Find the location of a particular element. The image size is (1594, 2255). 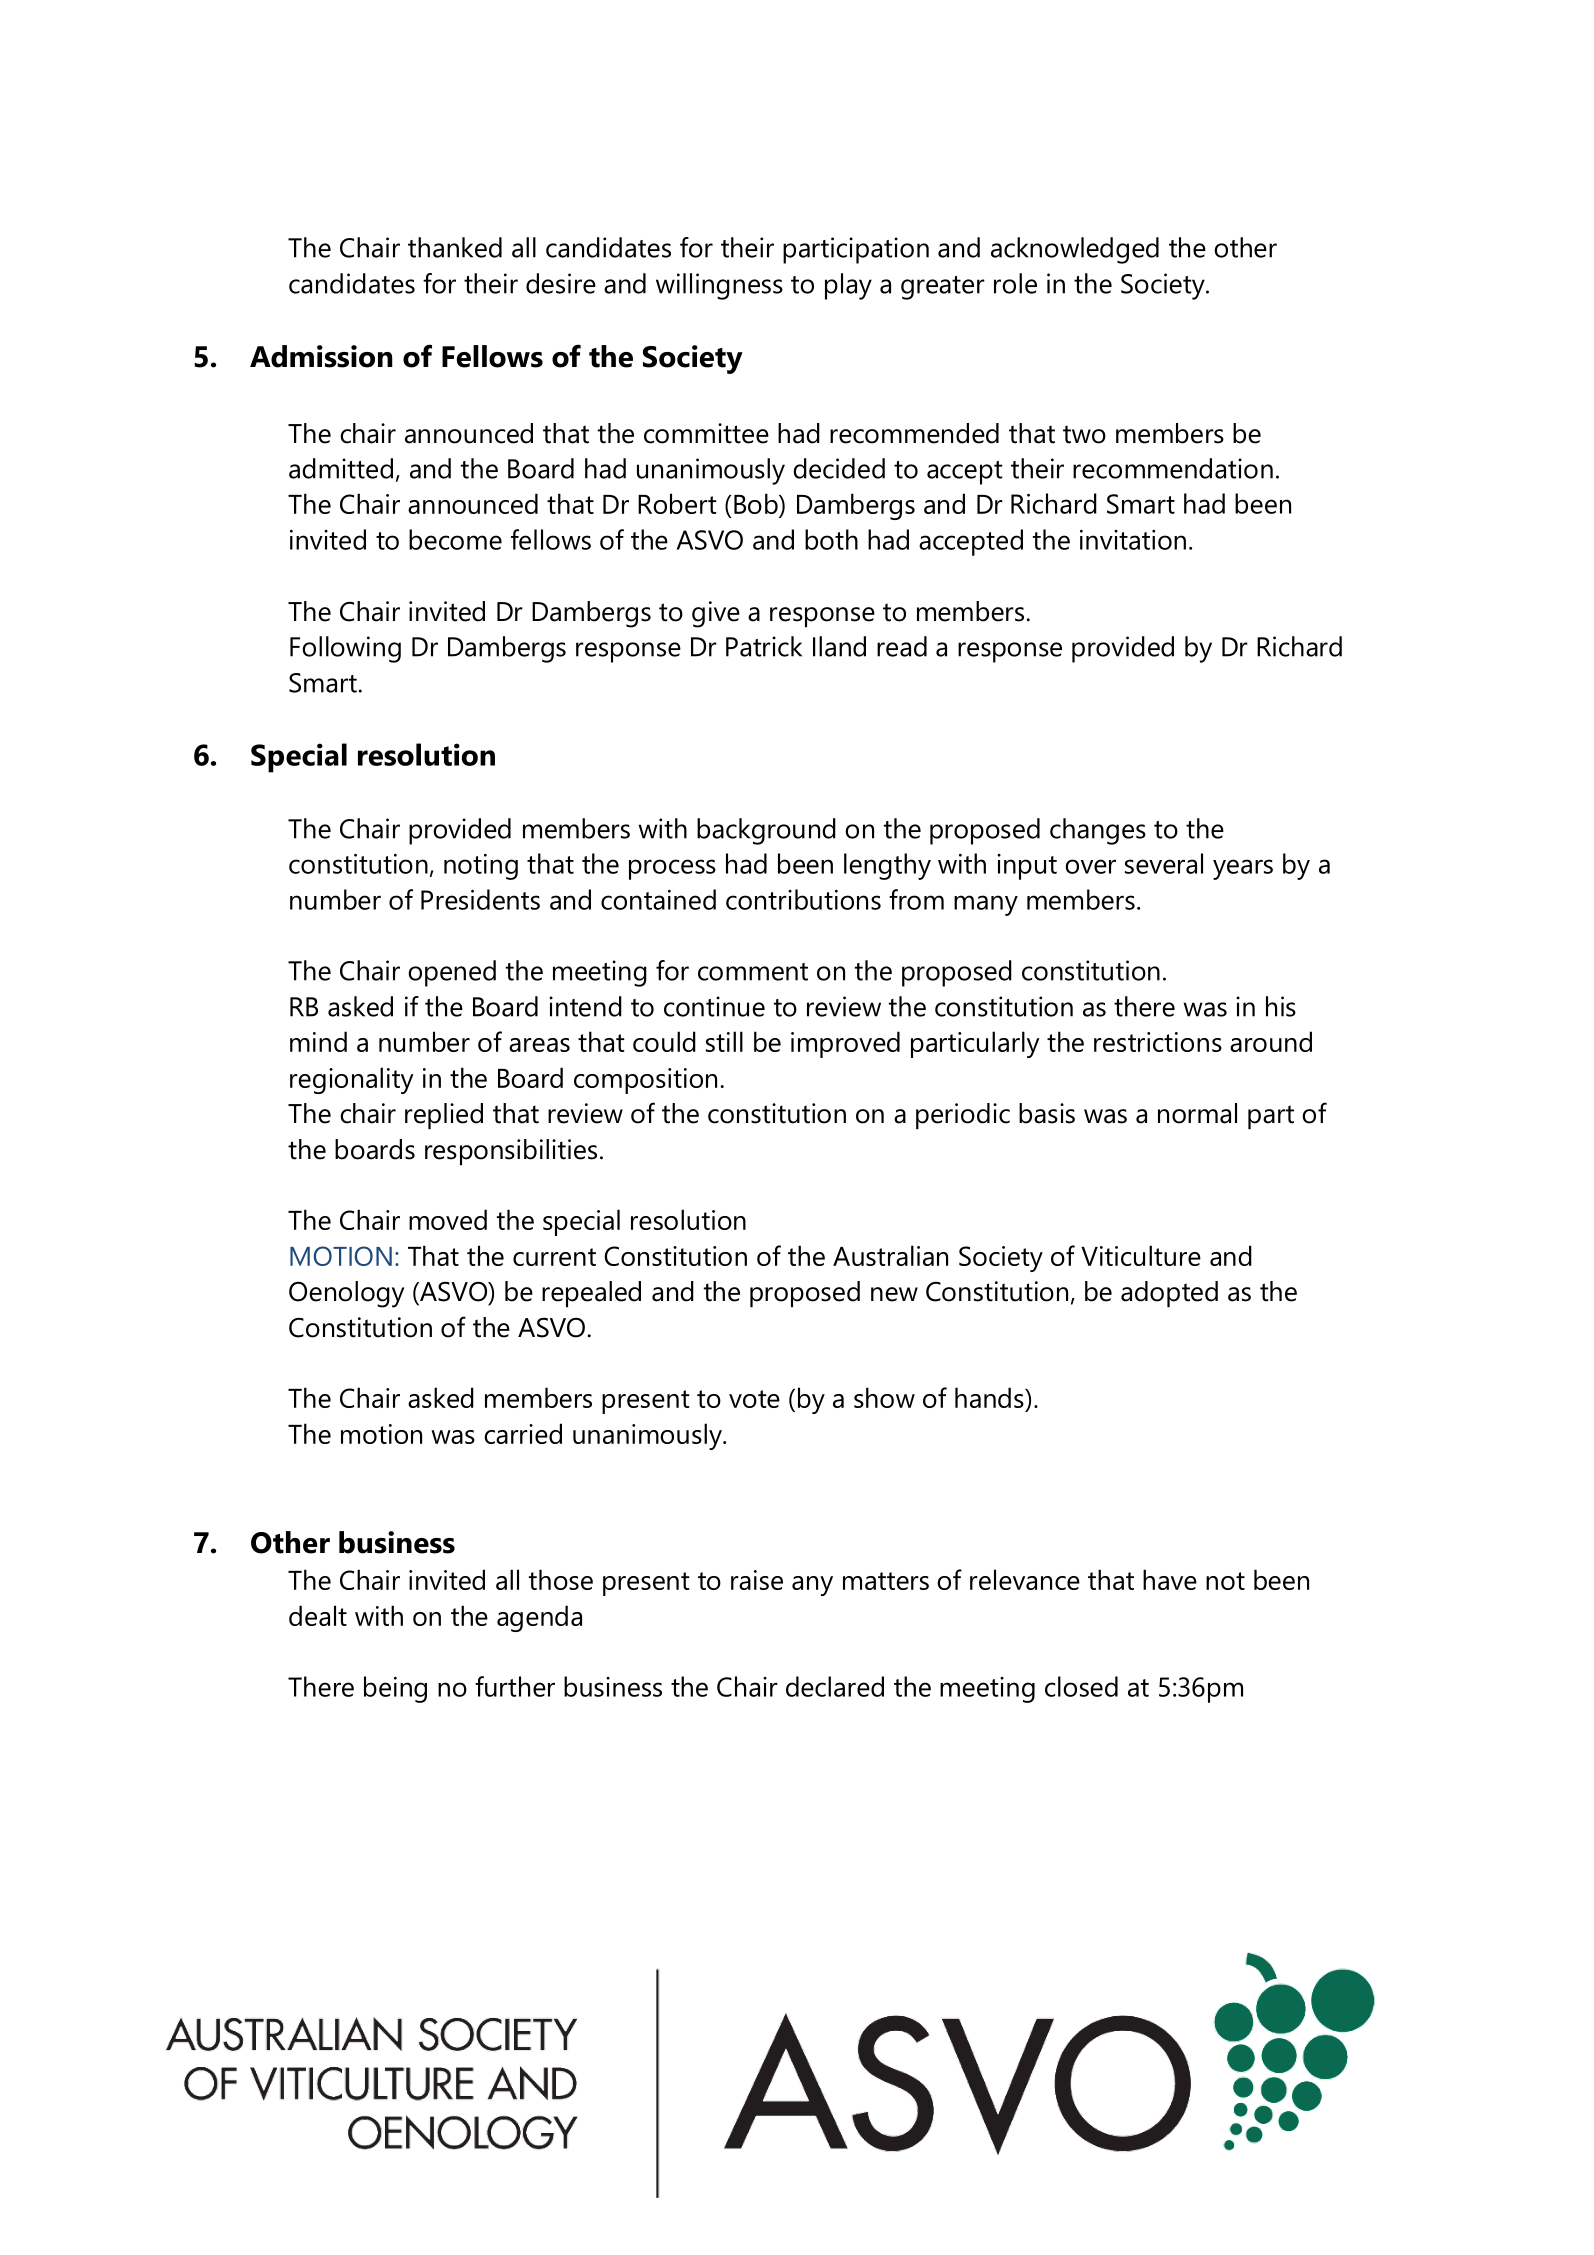

adopted is located at coordinates (1169, 1294).
